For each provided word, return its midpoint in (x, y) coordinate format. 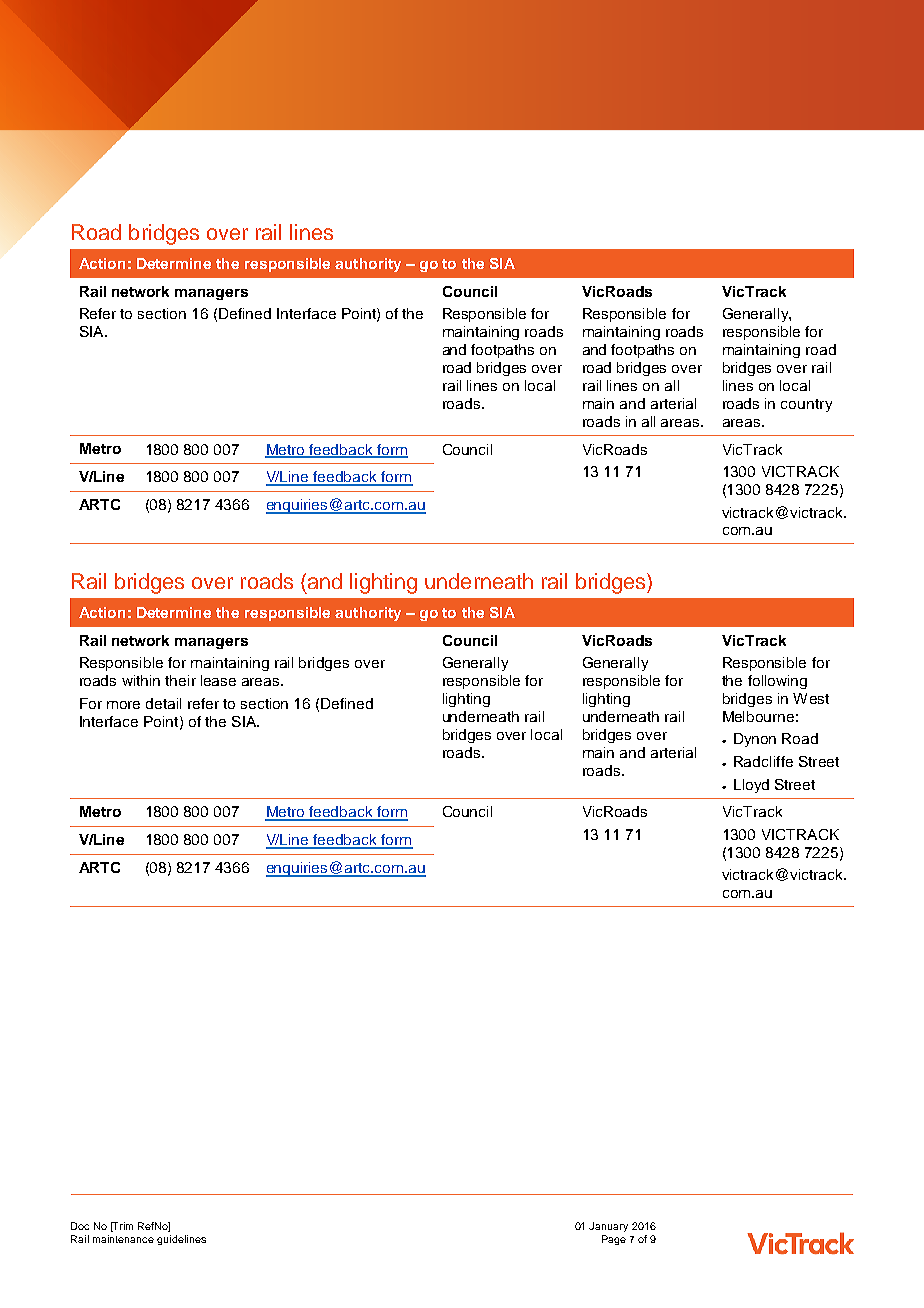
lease (218, 680)
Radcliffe (763, 761)
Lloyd (751, 786)
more (123, 705)
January (608, 1227)
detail (163, 703)
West (811, 698)
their (180, 680)
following (777, 682)
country (806, 405)
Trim (122, 1227)
